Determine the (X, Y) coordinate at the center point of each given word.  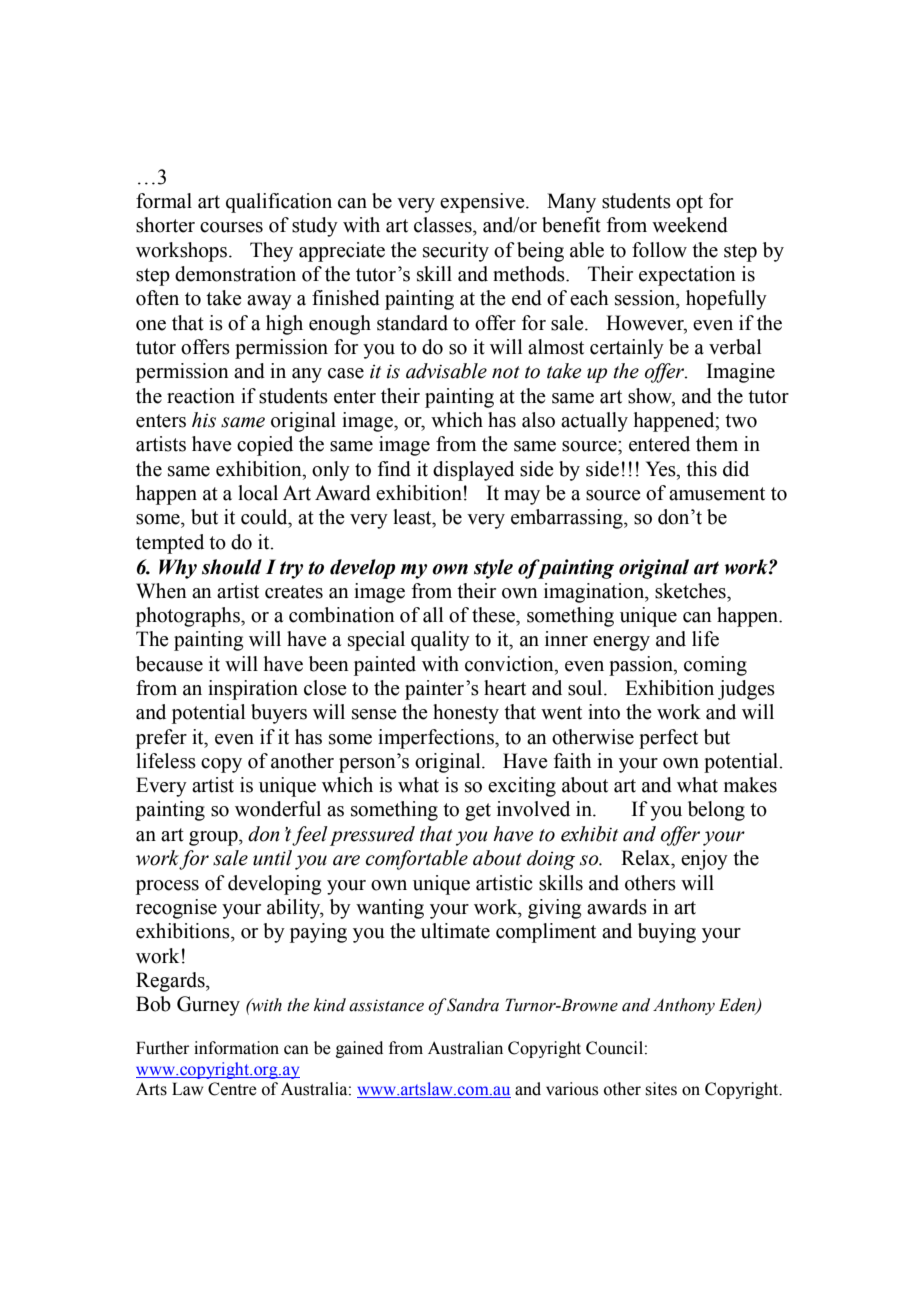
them (717, 444)
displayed (473, 471)
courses (231, 227)
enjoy (704, 860)
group (214, 838)
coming (715, 666)
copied (265, 446)
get (478, 812)
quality (440, 641)
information (236, 1048)
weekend (690, 225)
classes (444, 225)
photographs (189, 617)
